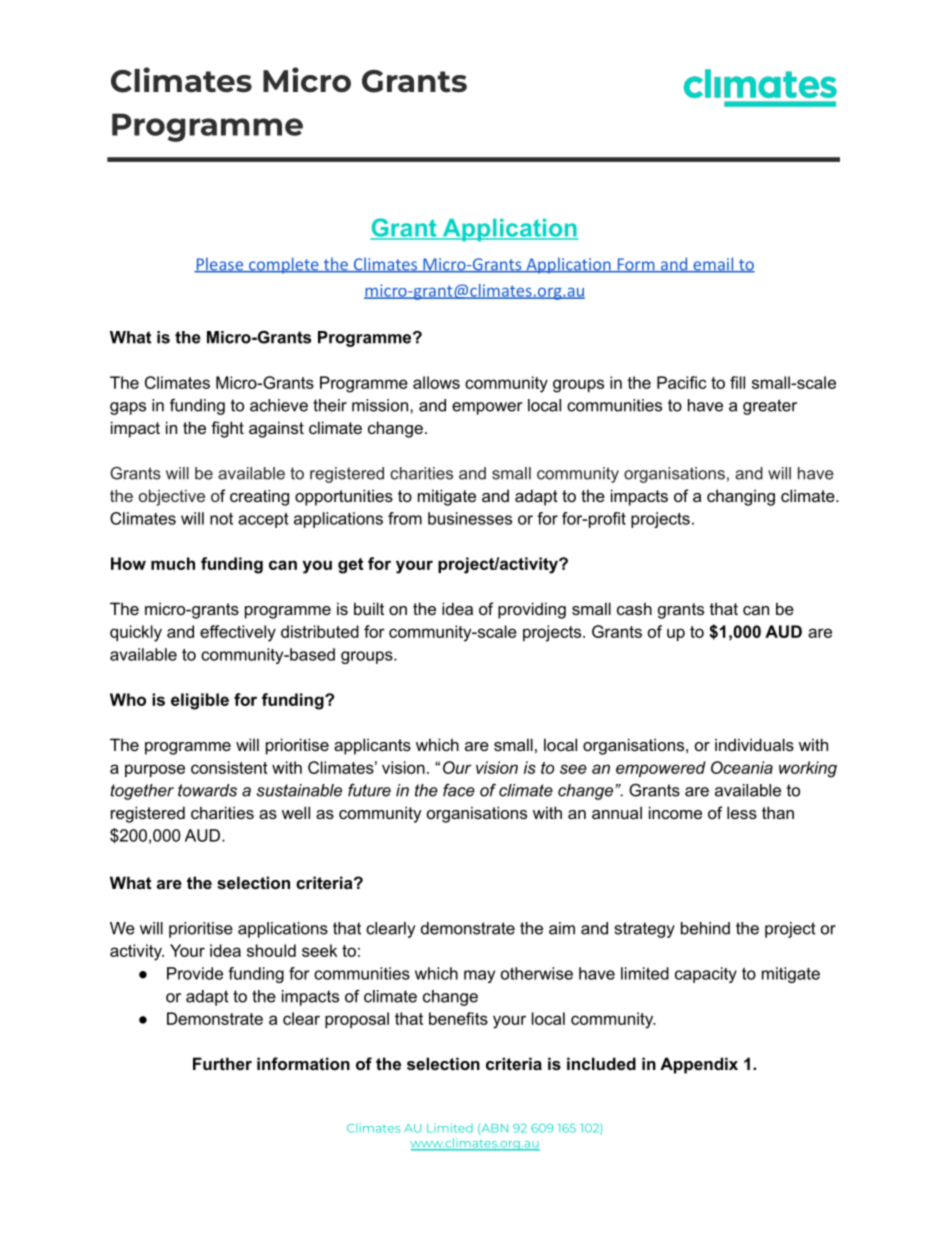 The image size is (952, 1233). Describe the element at coordinates (459, 790) in the document. I see `face` at that location.
